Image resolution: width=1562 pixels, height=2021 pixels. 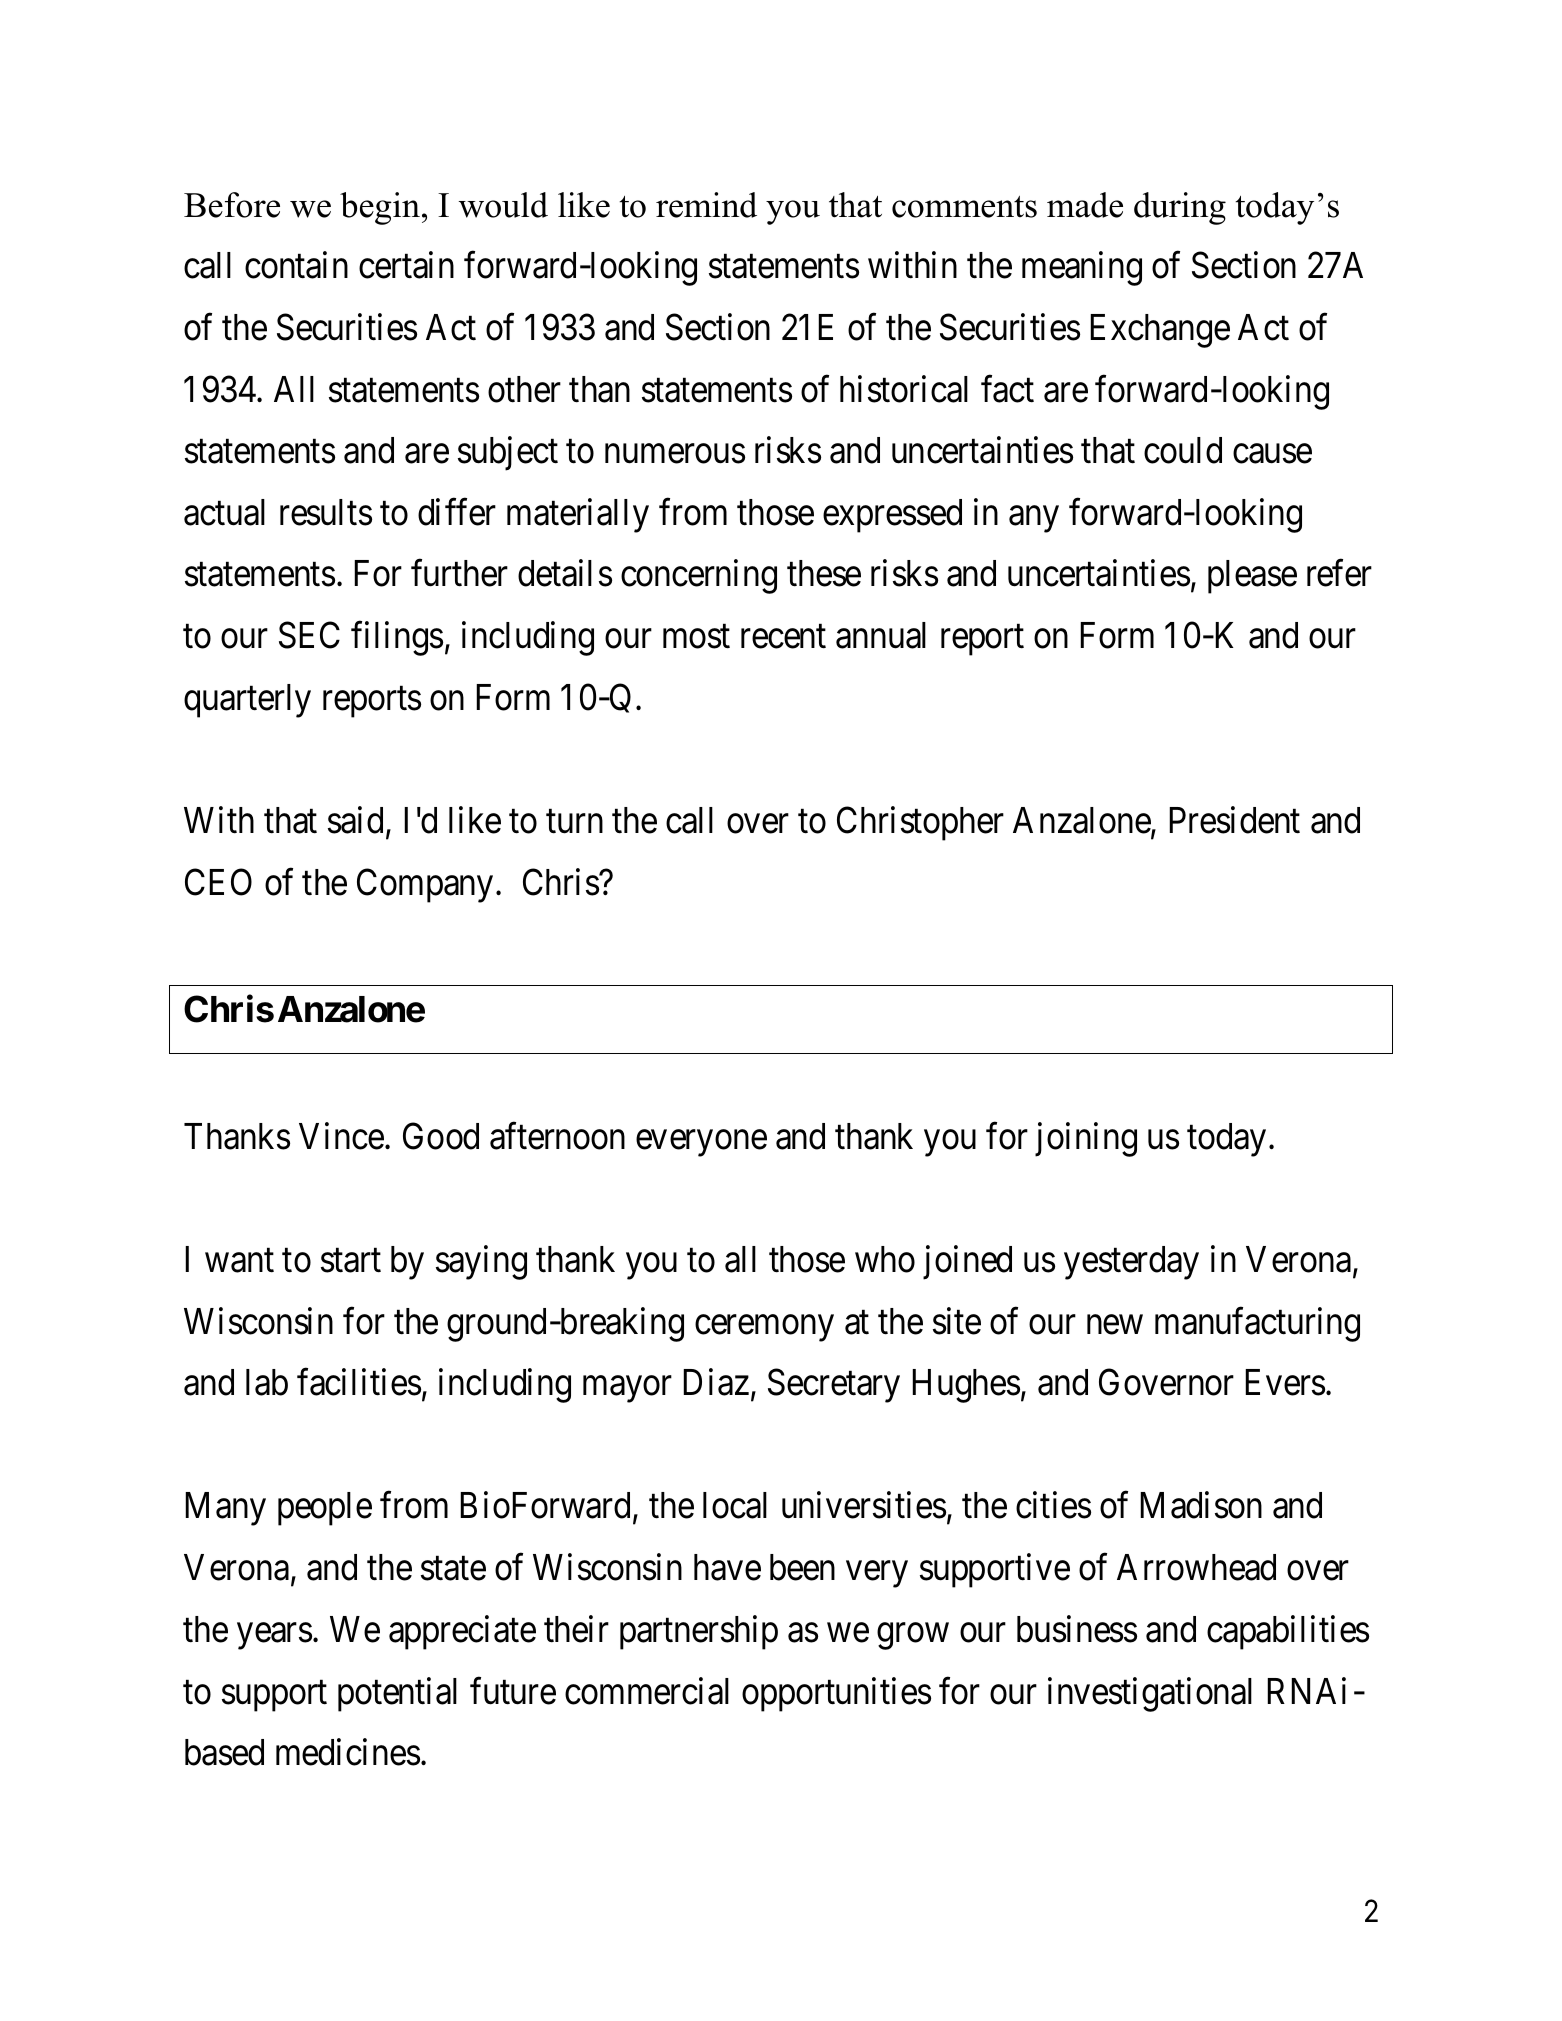 I want to click on President, so click(x=1234, y=820).
